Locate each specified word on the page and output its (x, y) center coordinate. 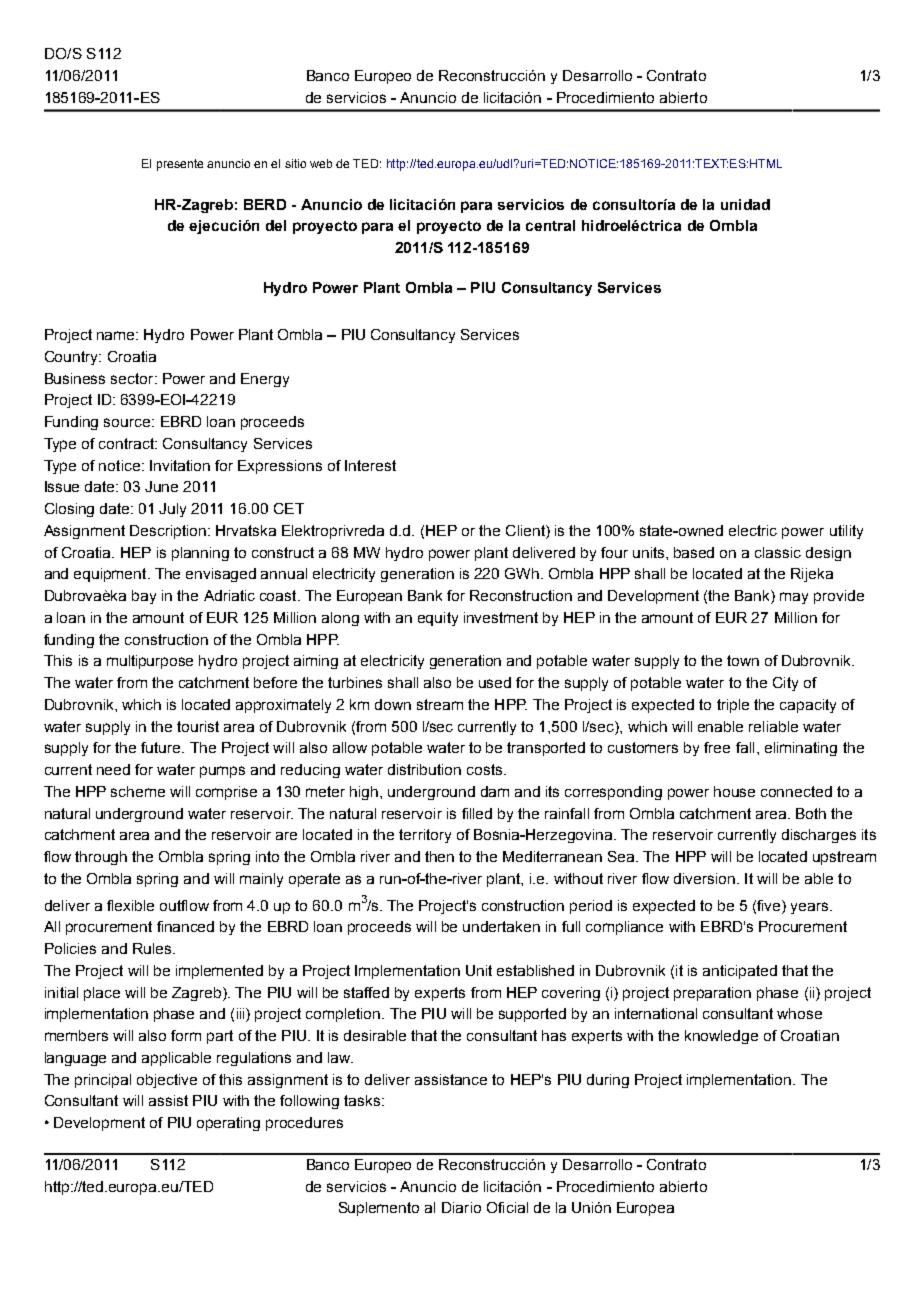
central (550, 225)
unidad (745, 204)
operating (228, 1124)
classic (778, 552)
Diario (461, 1207)
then (439, 856)
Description (168, 532)
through (101, 858)
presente (180, 165)
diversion (704, 878)
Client (526, 530)
